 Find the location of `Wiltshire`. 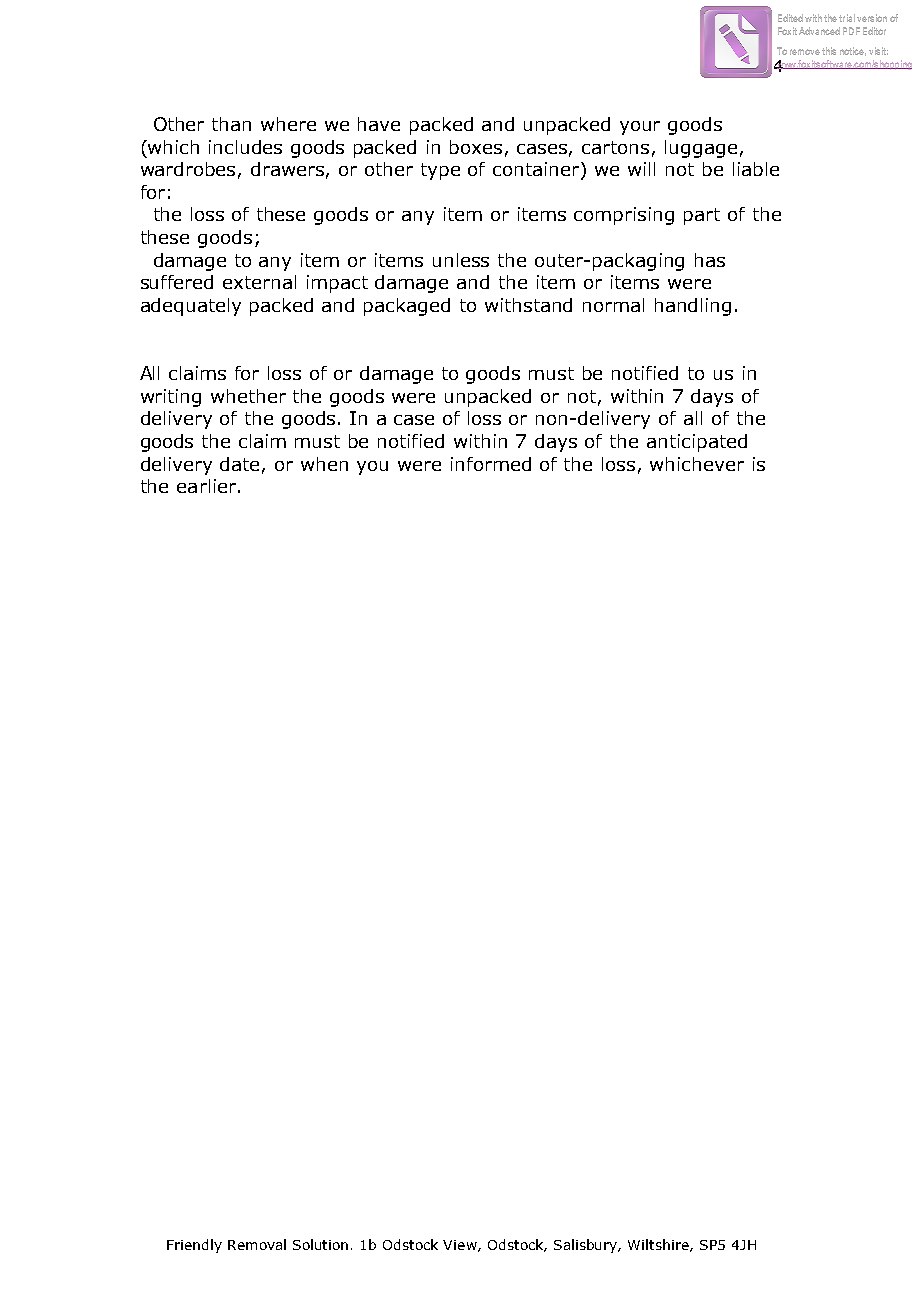

Wiltshire is located at coordinates (659, 1245).
